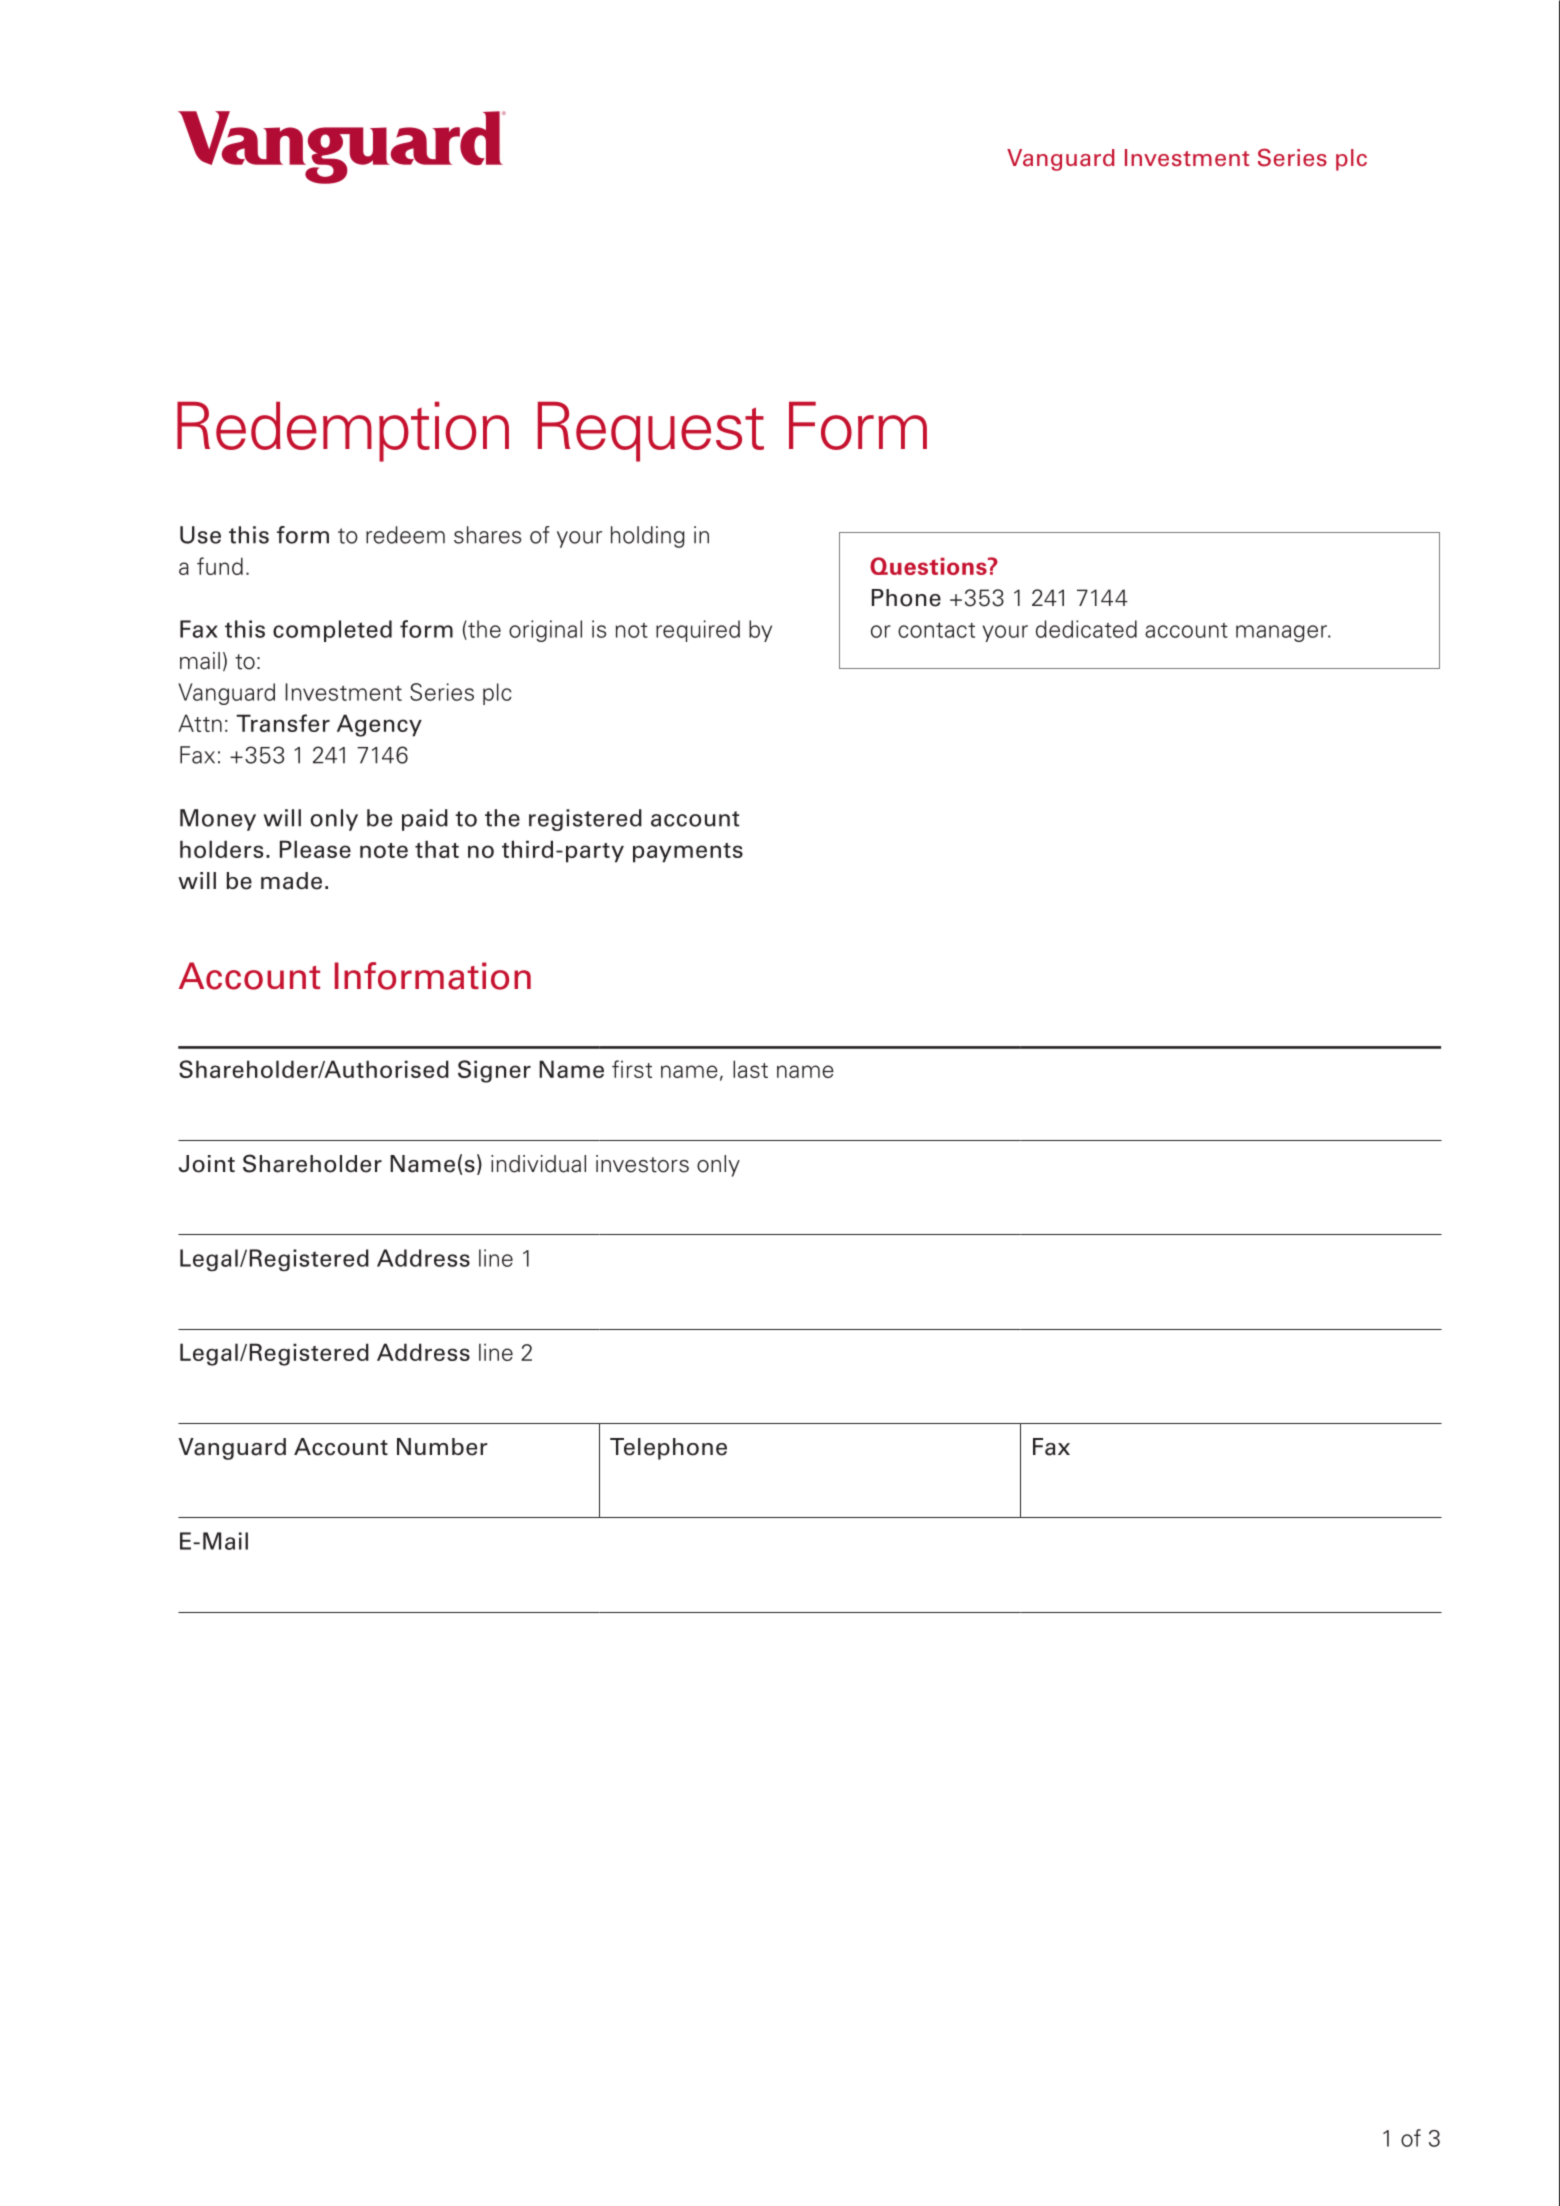 This document has height=2206, width=1560. What do you see at coordinates (442, 1447) in the document?
I see `Number` at bounding box center [442, 1447].
